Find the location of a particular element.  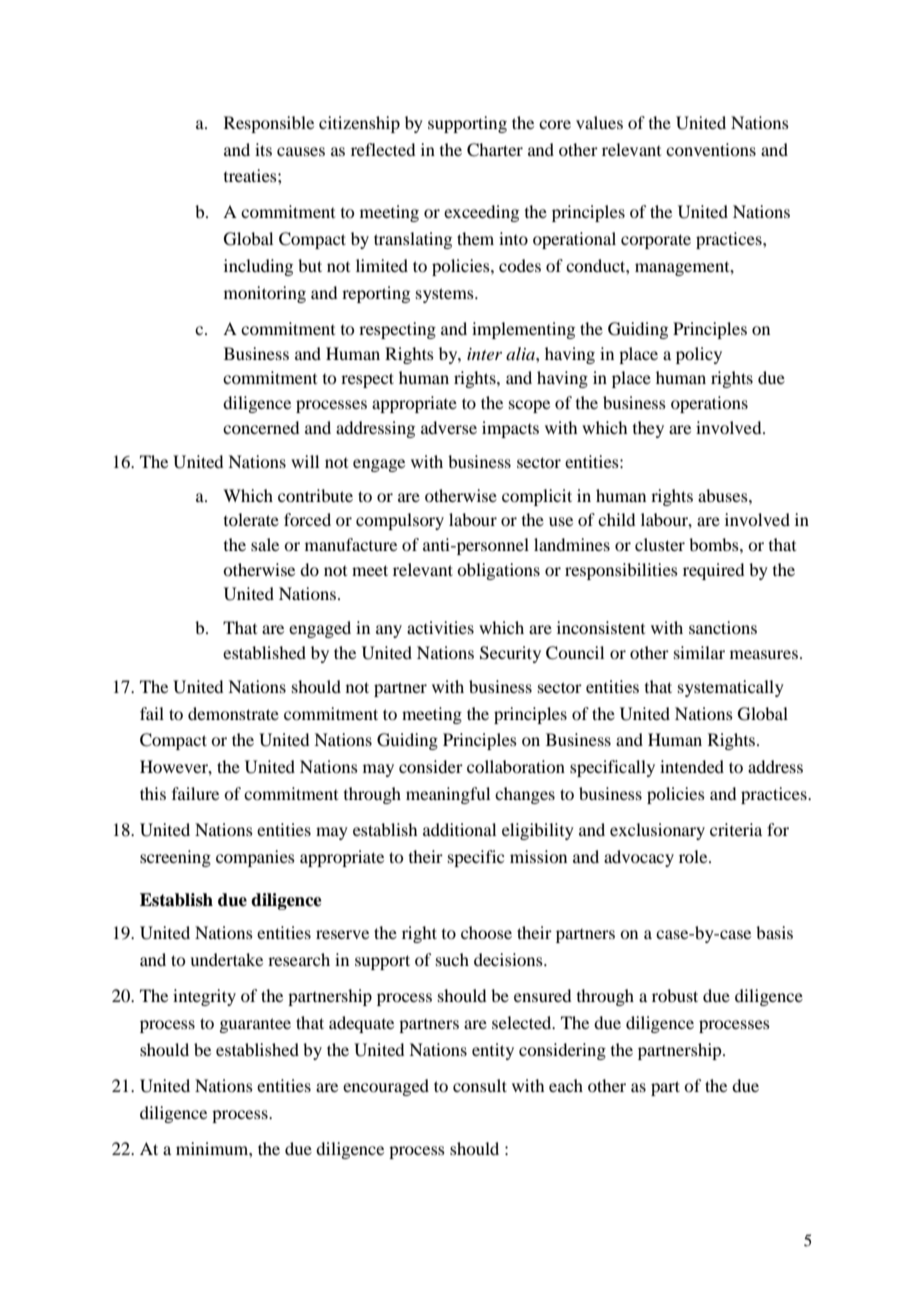

compulsory is located at coordinates (400, 521).
